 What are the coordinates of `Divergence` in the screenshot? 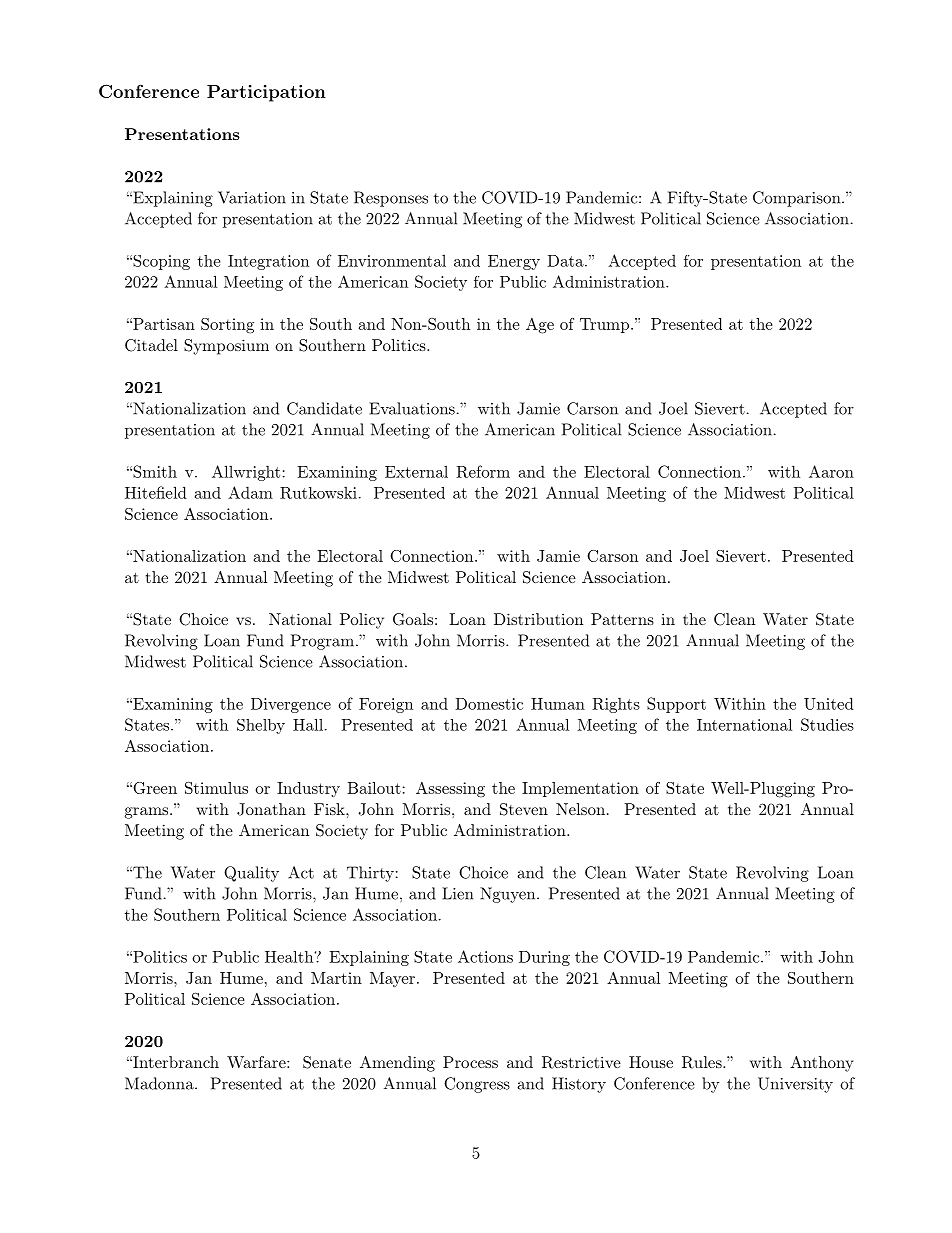 It's located at (291, 705).
